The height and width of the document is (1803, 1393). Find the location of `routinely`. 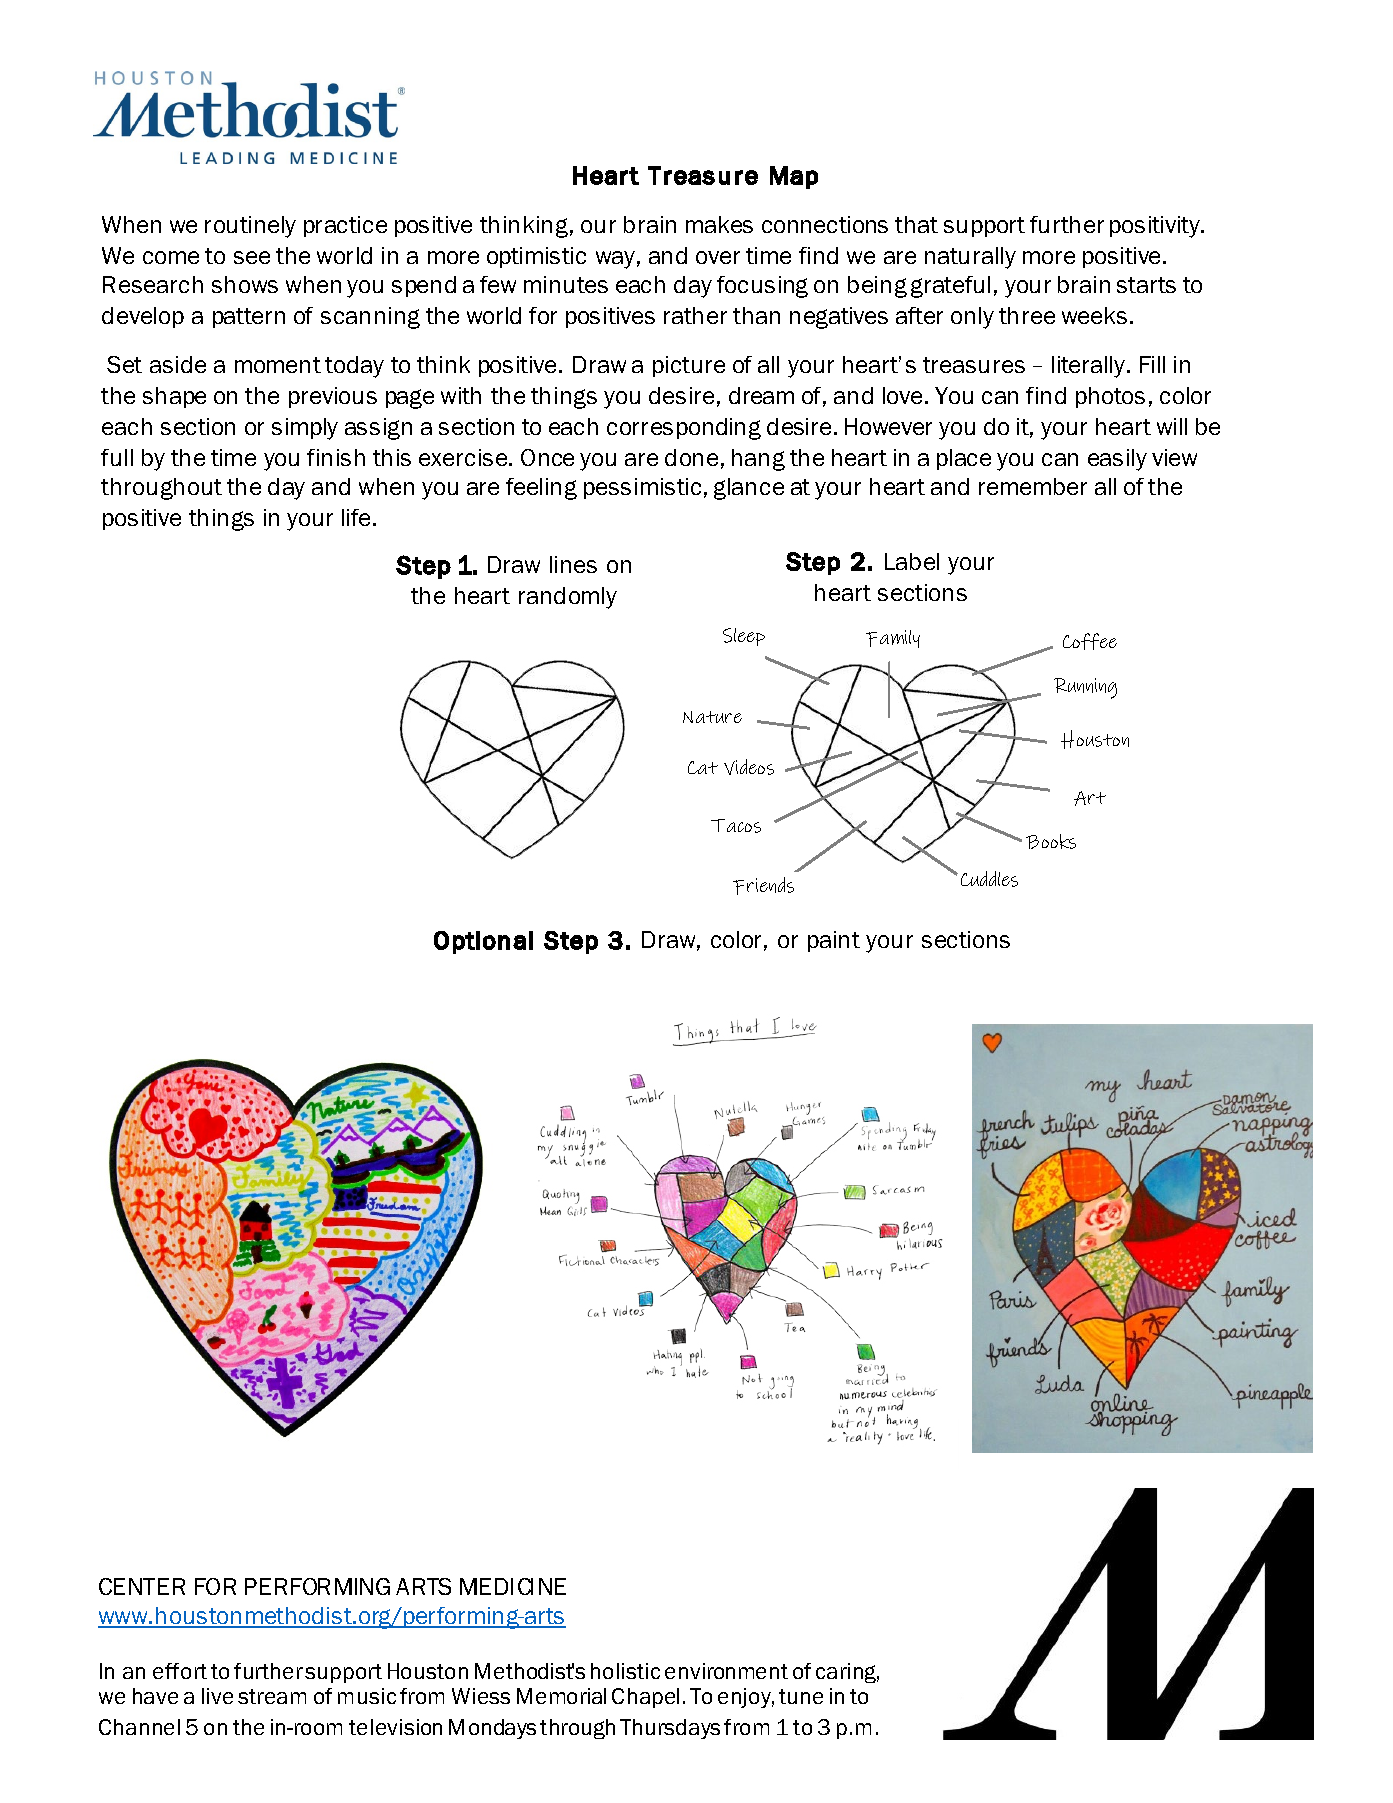

routinely is located at coordinates (250, 227).
